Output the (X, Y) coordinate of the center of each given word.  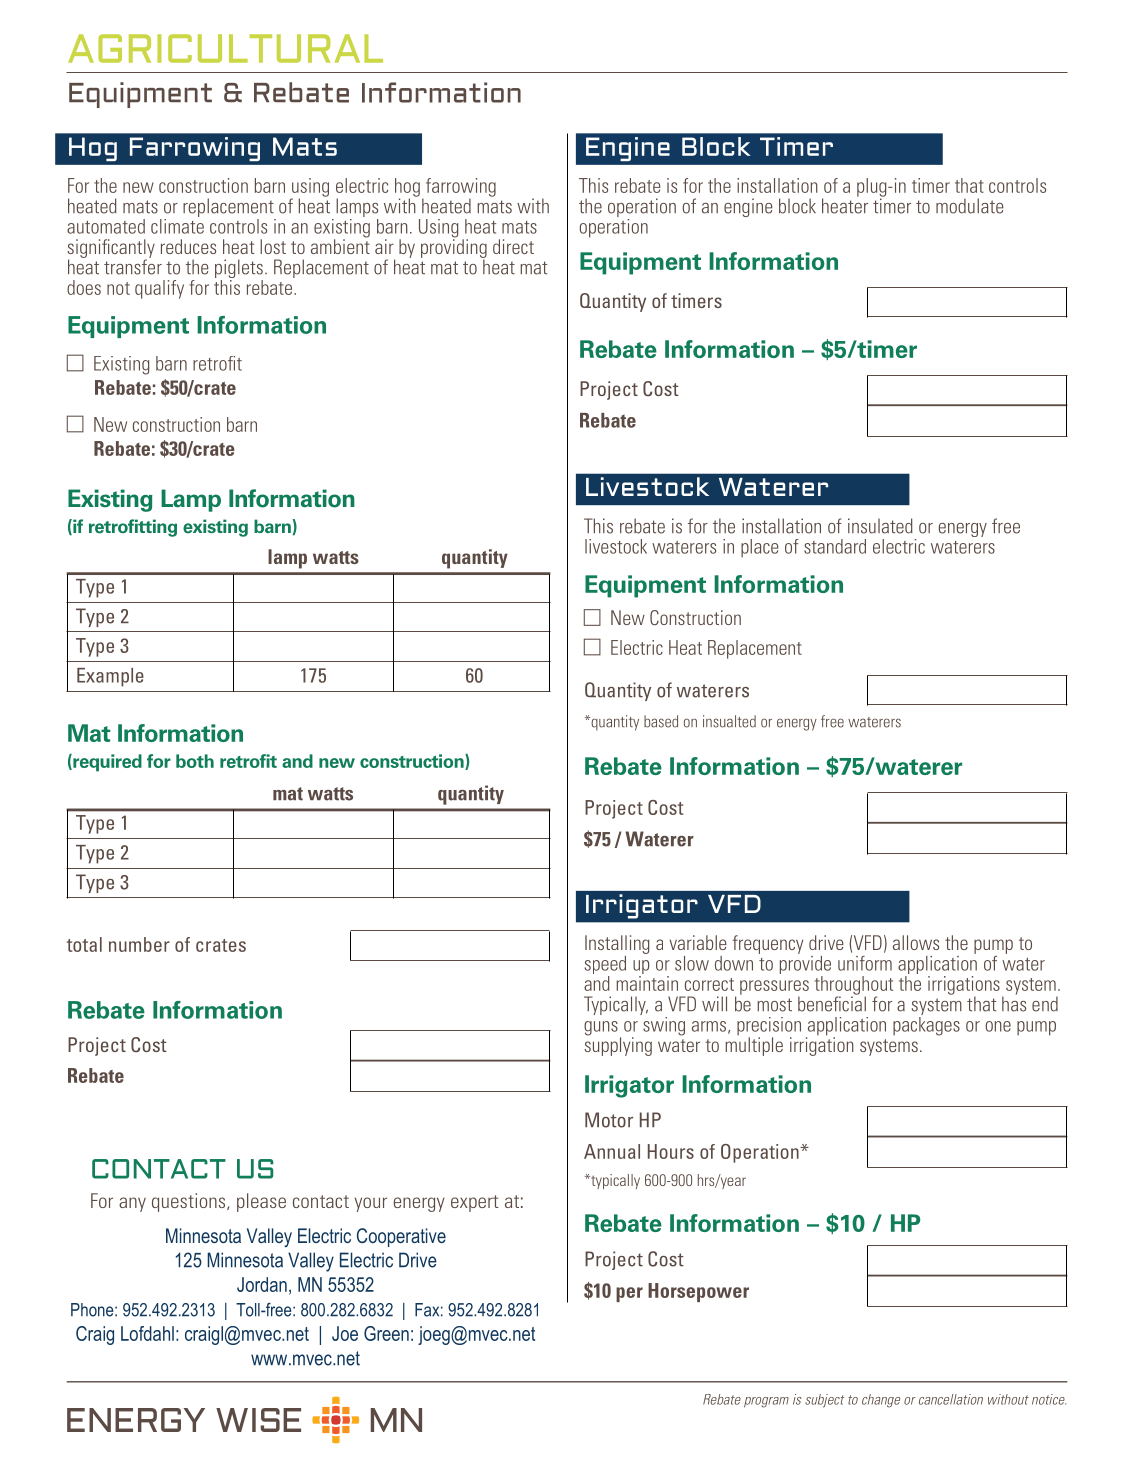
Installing (617, 944)
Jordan (262, 1284)
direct (513, 246)
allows (916, 942)
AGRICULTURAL (225, 48)
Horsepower (698, 1292)
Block (716, 146)
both (195, 761)
